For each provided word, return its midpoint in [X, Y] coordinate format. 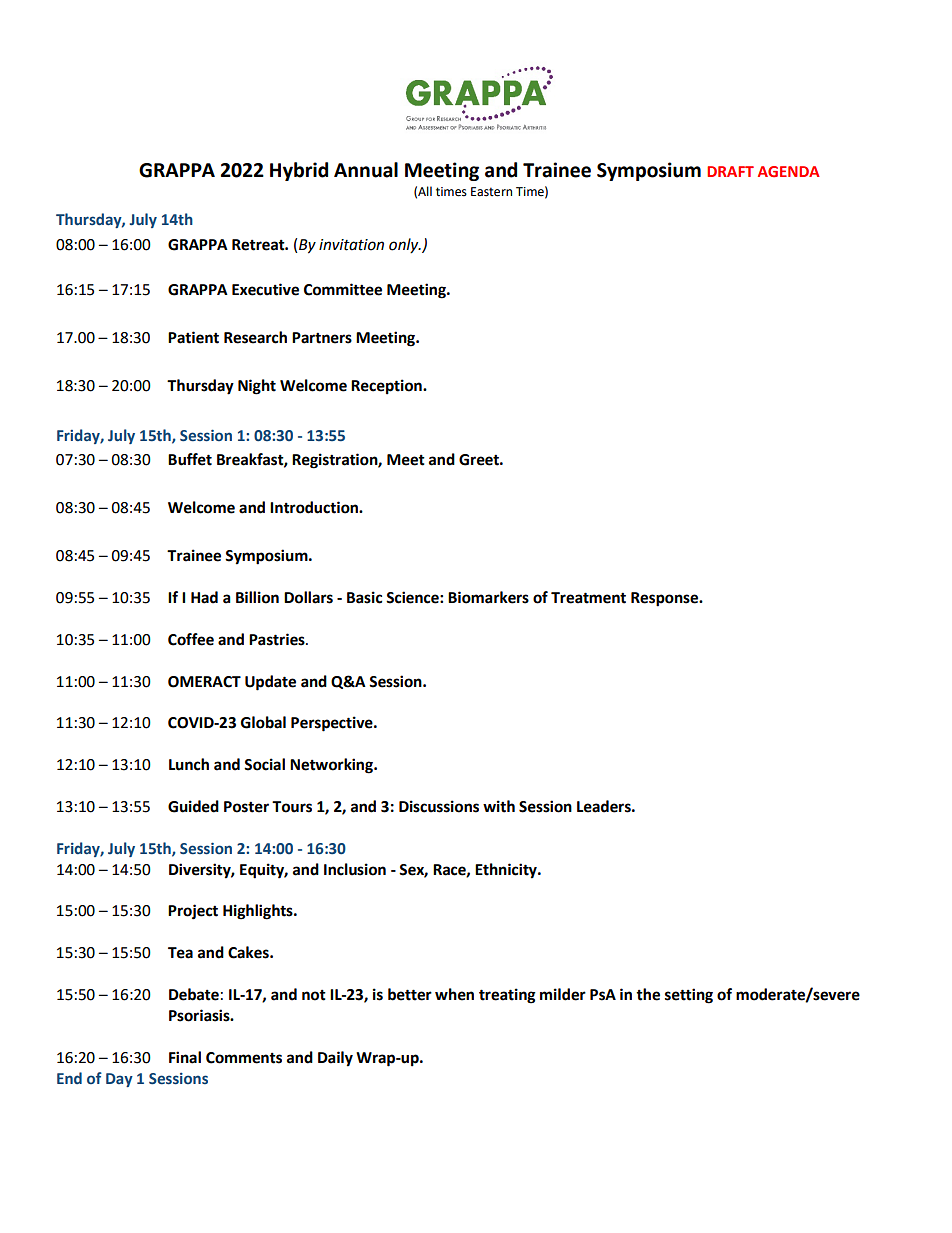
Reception [387, 387]
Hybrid [299, 171]
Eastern [491, 192]
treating [507, 996]
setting [689, 996]
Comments [244, 1058]
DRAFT [730, 171]
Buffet [190, 459]
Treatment [588, 598]
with [499, 806]
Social [264, 764]
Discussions [439, 806]
